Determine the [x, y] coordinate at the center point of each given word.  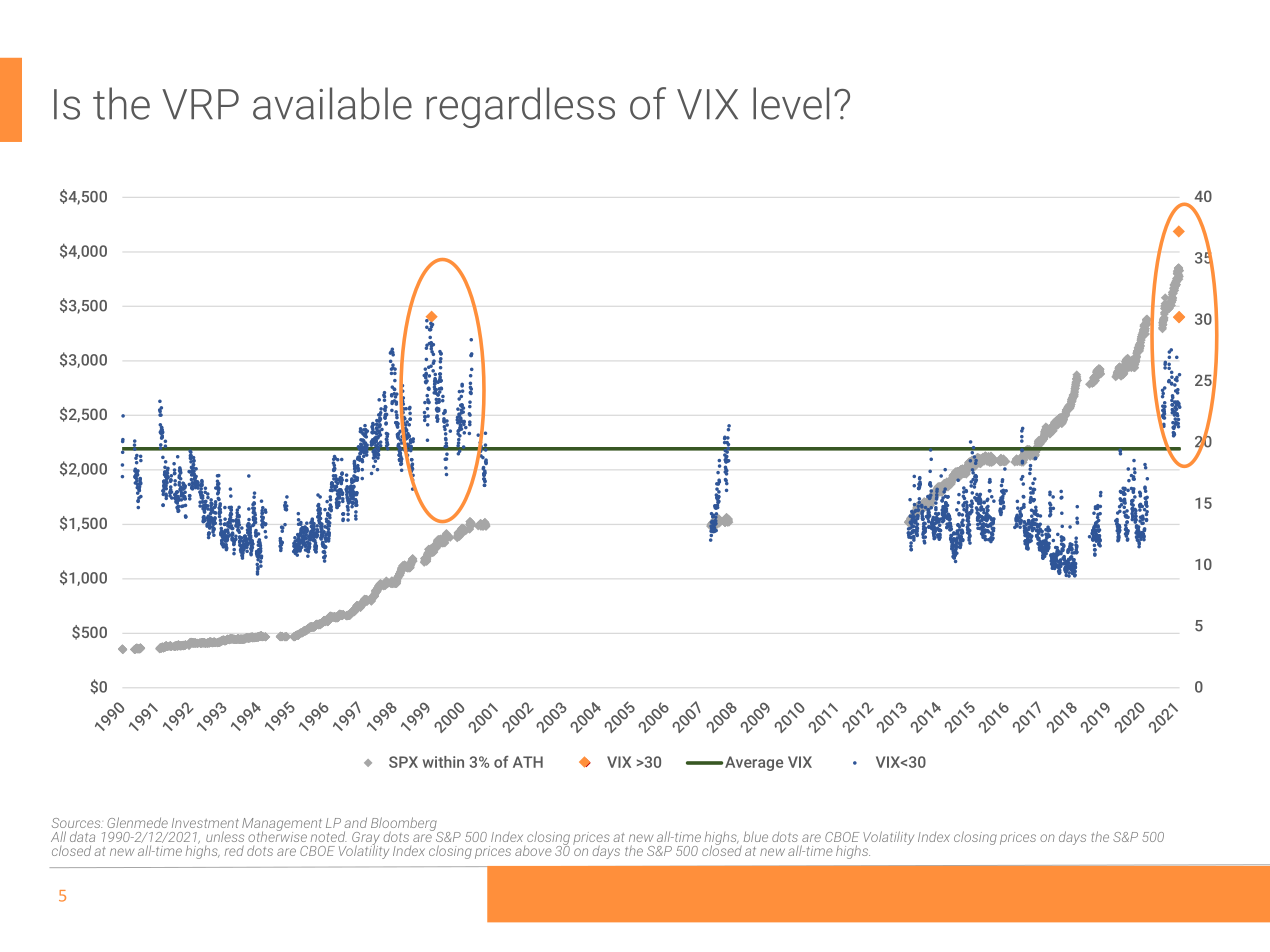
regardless [521, 107]
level [791, 103]
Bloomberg [405, 825]
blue [756, 836]
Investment [205, 823]
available [332, 103]
